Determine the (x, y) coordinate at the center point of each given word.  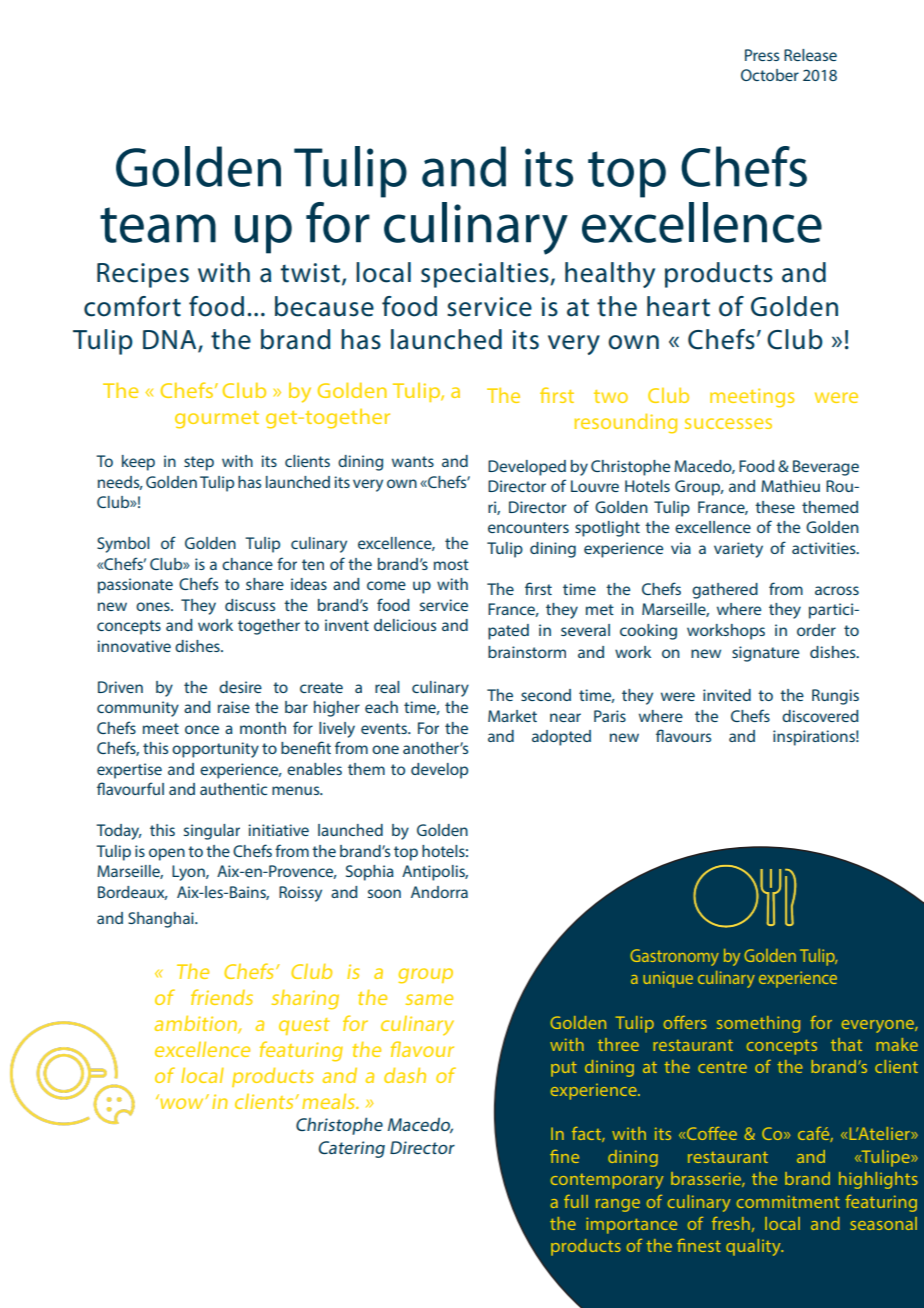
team (158, 225)
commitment (788, 1201)
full (576, 1201)
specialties (486, 275)
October (770, 75)
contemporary (607, 1181)
